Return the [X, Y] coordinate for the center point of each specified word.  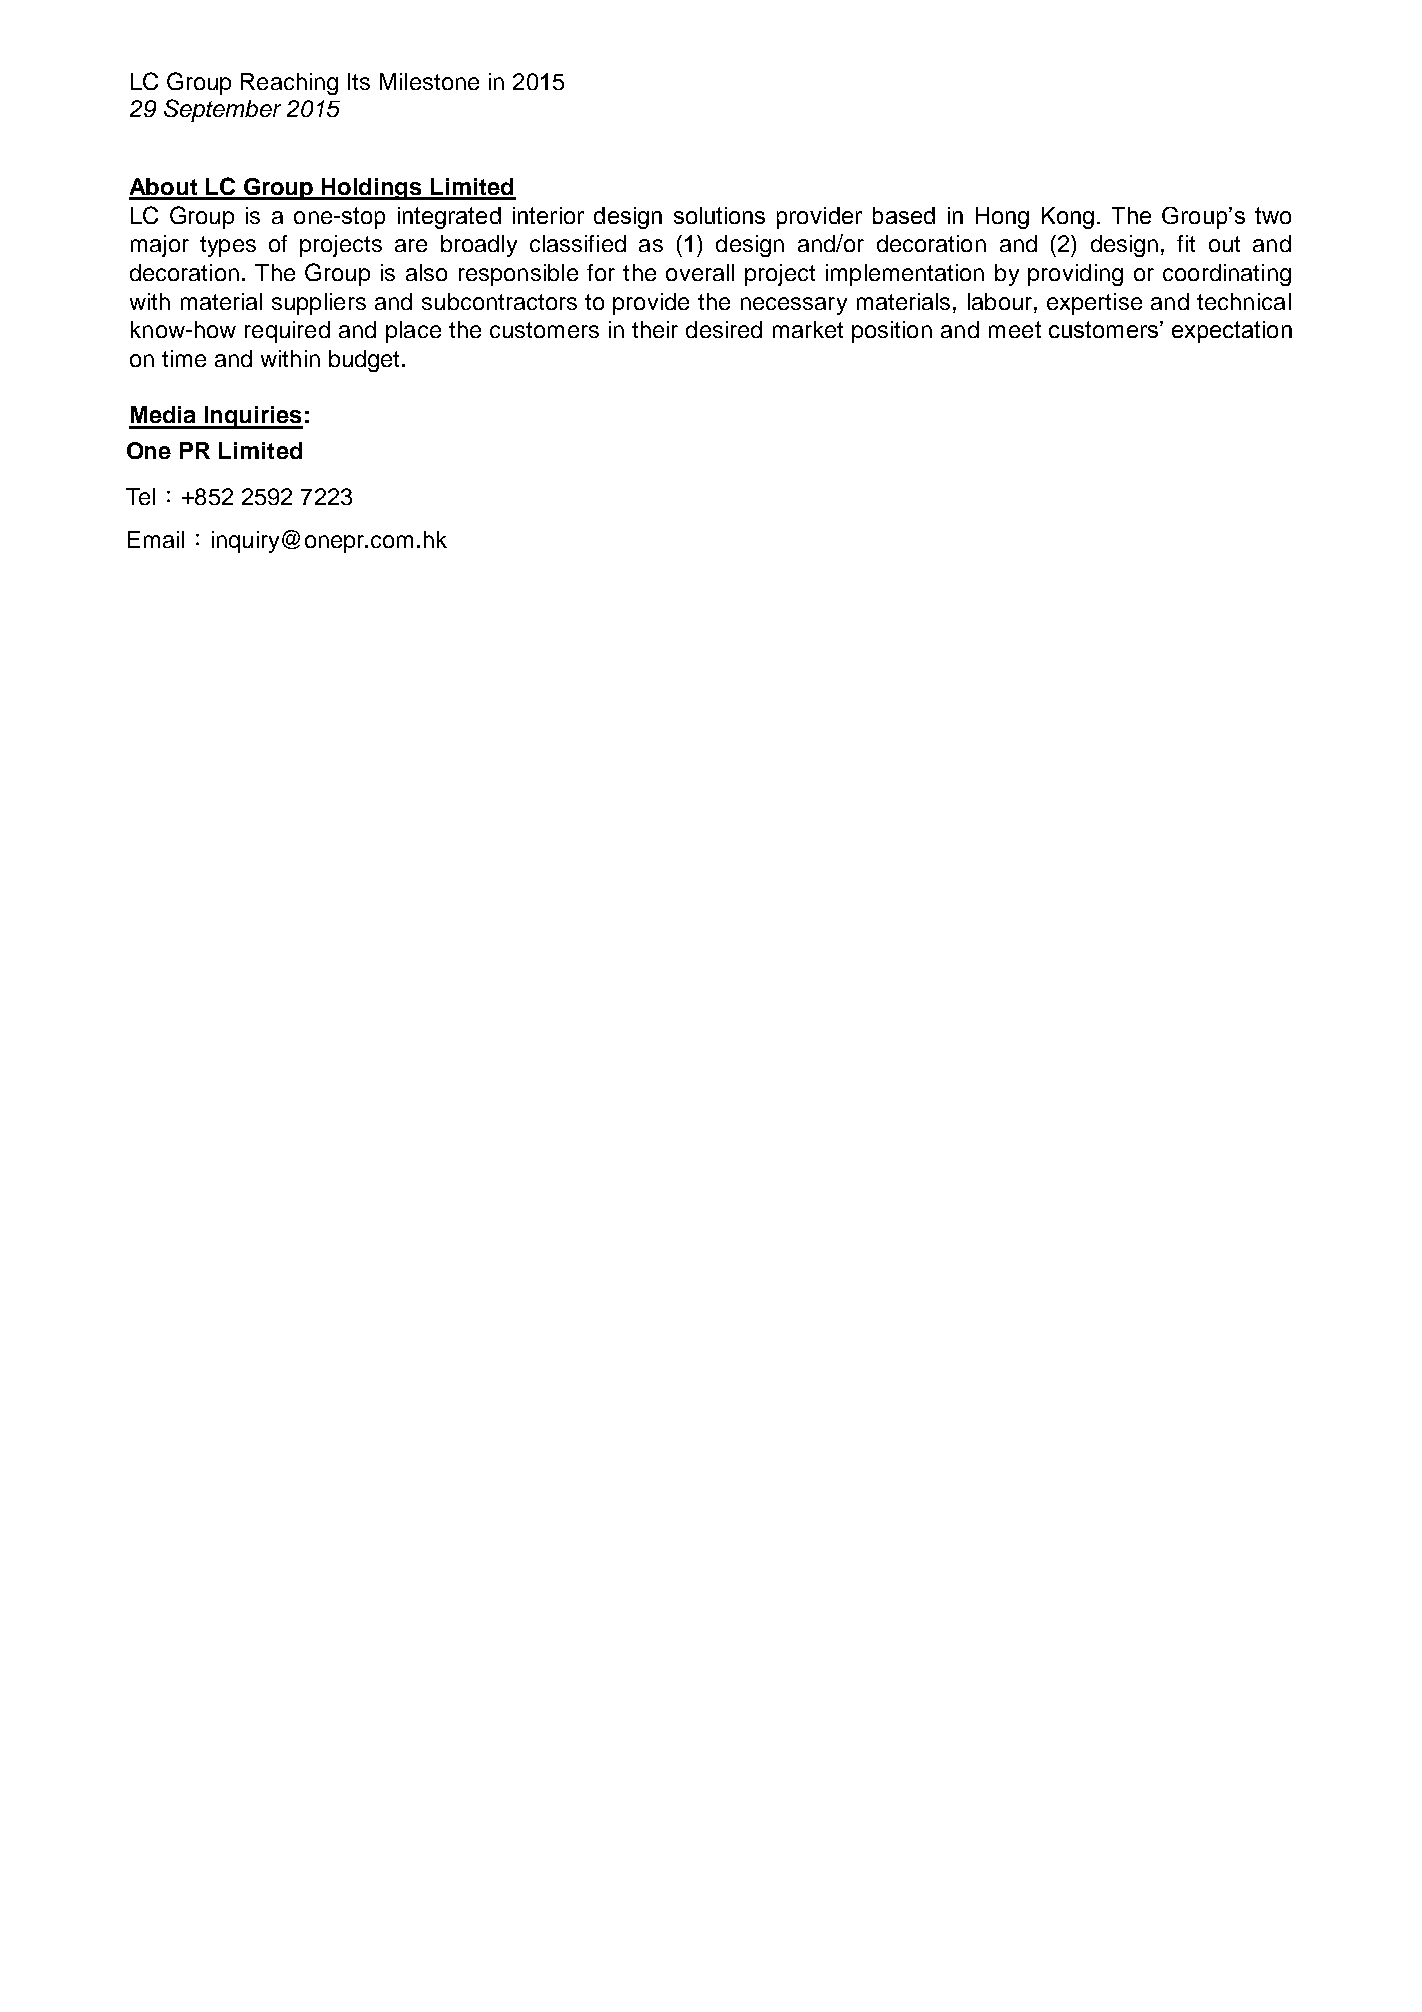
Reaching [289, 84]
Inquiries [253, 417]
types [228, 246]
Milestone [429, 81]
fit [1186, 243]
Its [359, 81]
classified [578, 243]
